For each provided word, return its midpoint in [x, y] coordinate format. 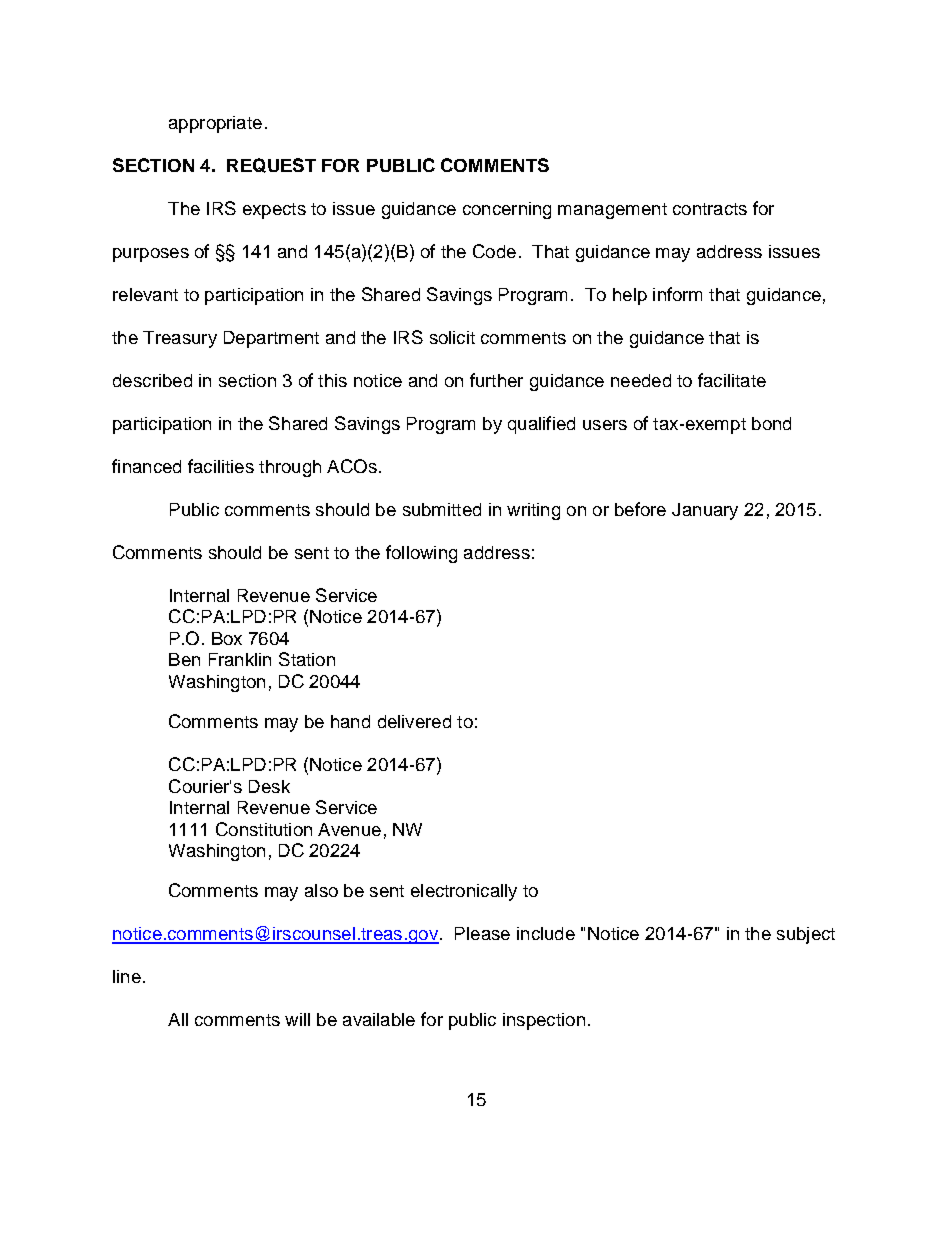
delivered [414, 721]
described [152, 380]
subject [806, 935]
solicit [452, 337]
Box [227, 638]
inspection [544, 1021]
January [705, 511]
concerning [507, 210]
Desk [269, 786]
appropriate [215, 124]
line [127, 976]
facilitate [732, 380]
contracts [710, 209]
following [421, 554]
